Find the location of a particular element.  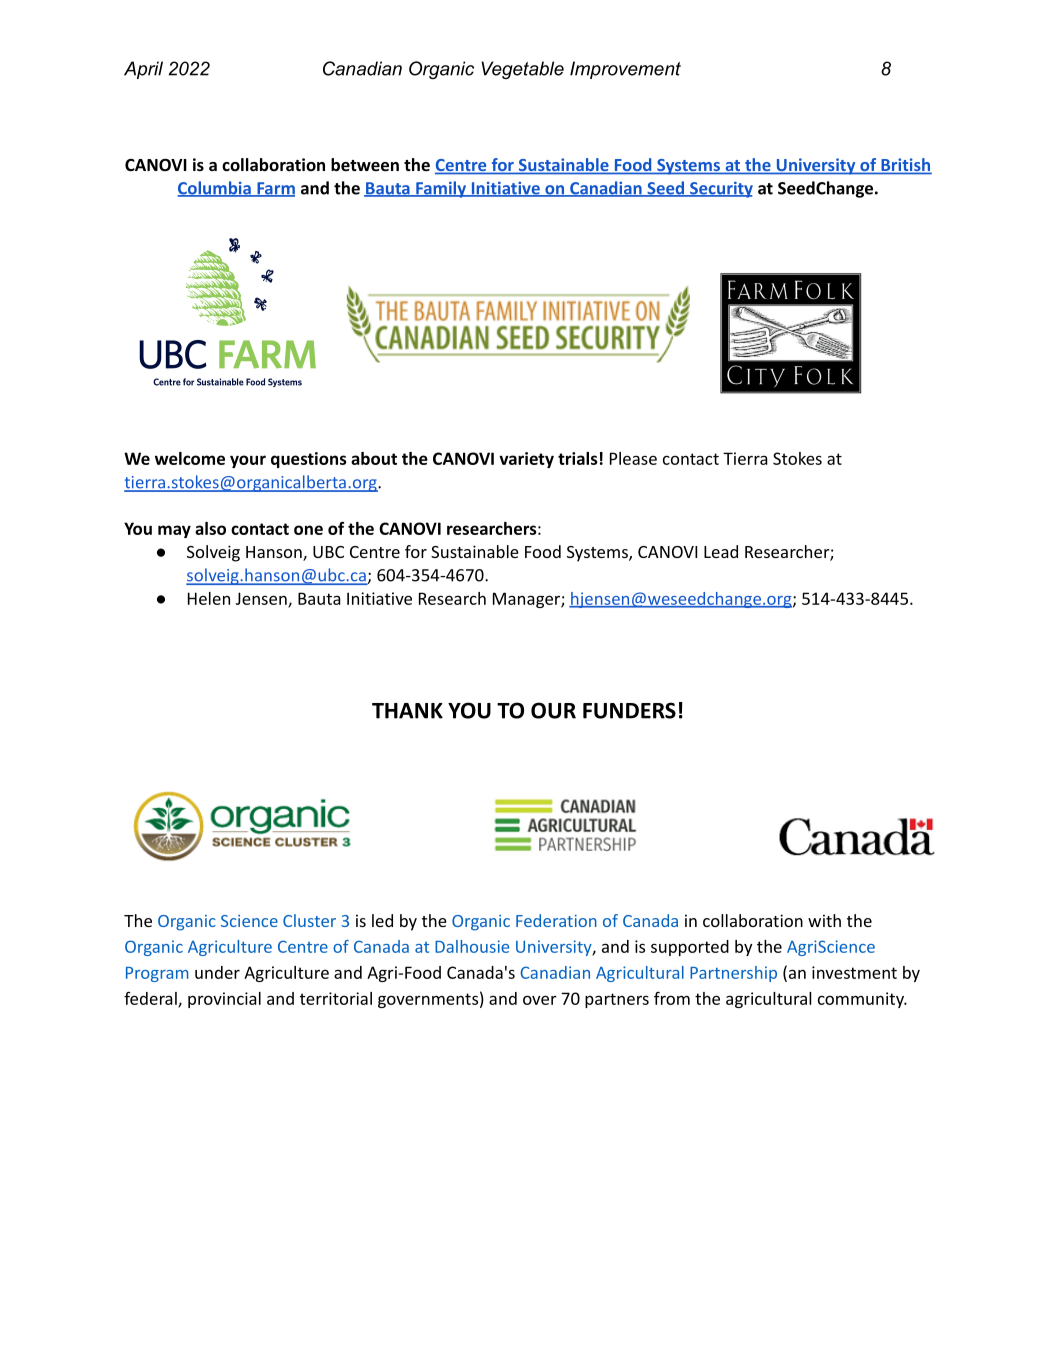

April is located at coordinates (143, 70).
